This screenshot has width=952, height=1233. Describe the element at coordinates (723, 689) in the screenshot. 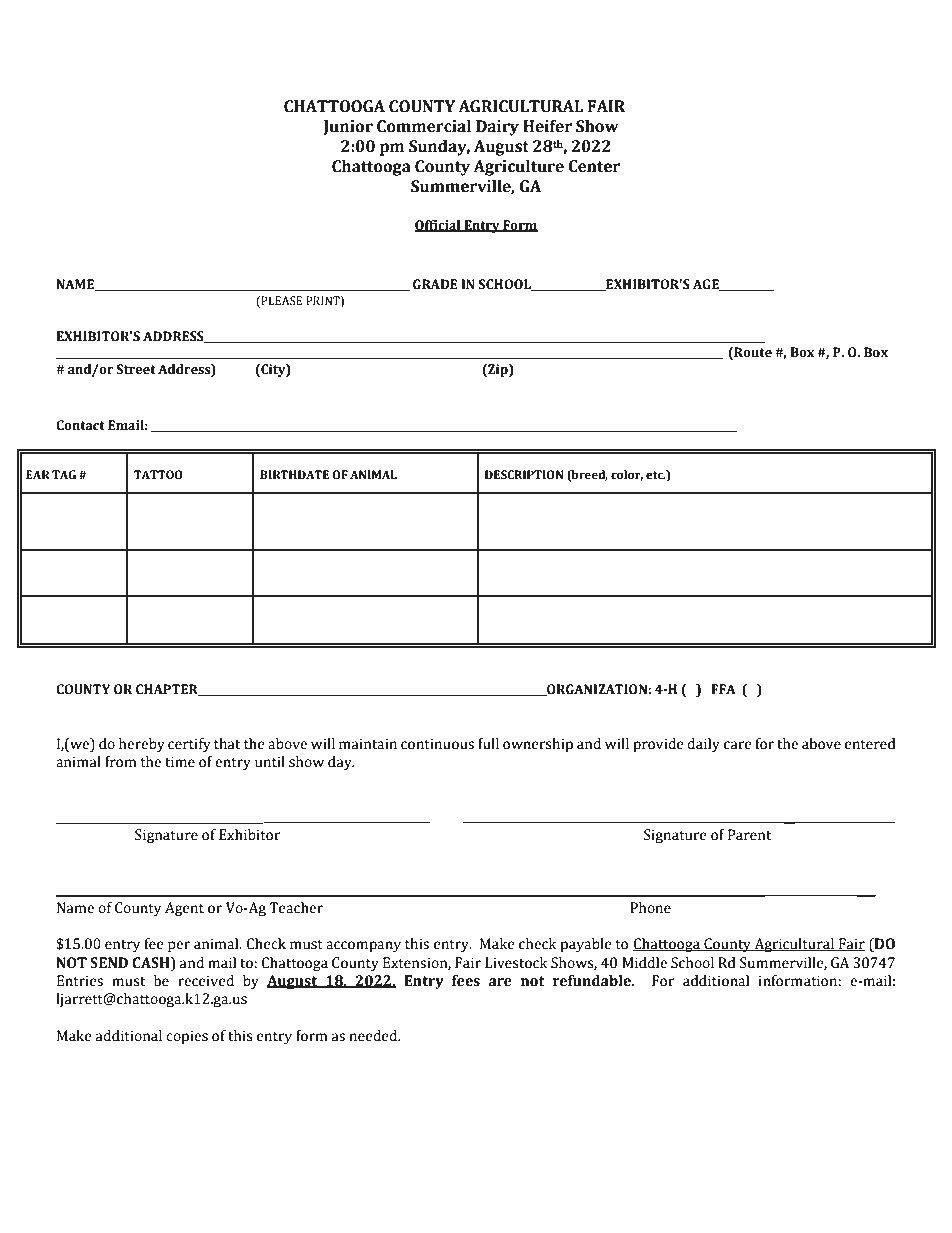

I see `FFA` at that location.
